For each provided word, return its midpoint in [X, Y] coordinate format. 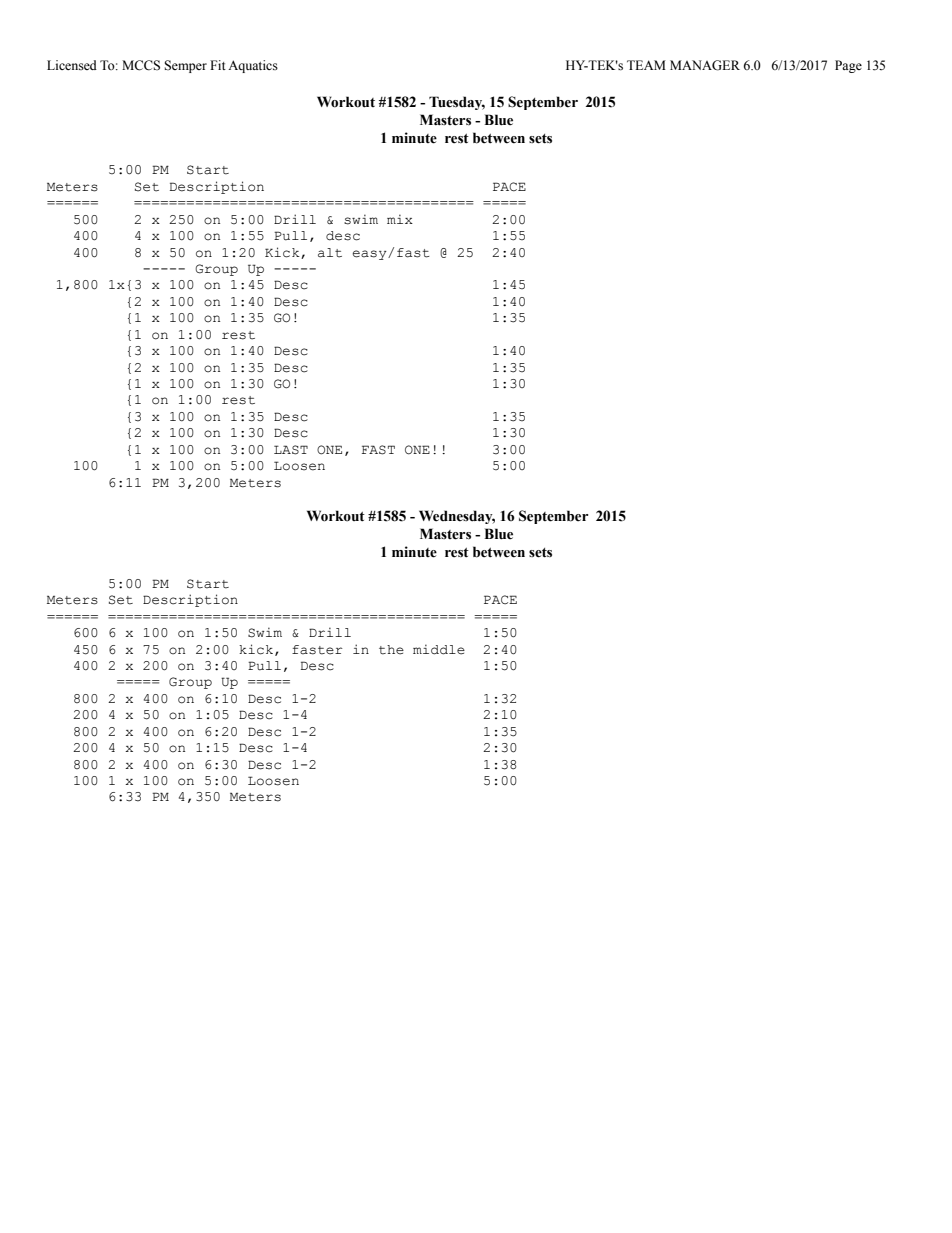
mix [400, 219]
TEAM [646, 65]
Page [848, 66]
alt [330, 253]
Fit [218, 65]
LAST [291, 450]
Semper [185, 66]
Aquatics [253, 66]
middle [439, 649]
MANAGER [705, 65]
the [391, 650]
